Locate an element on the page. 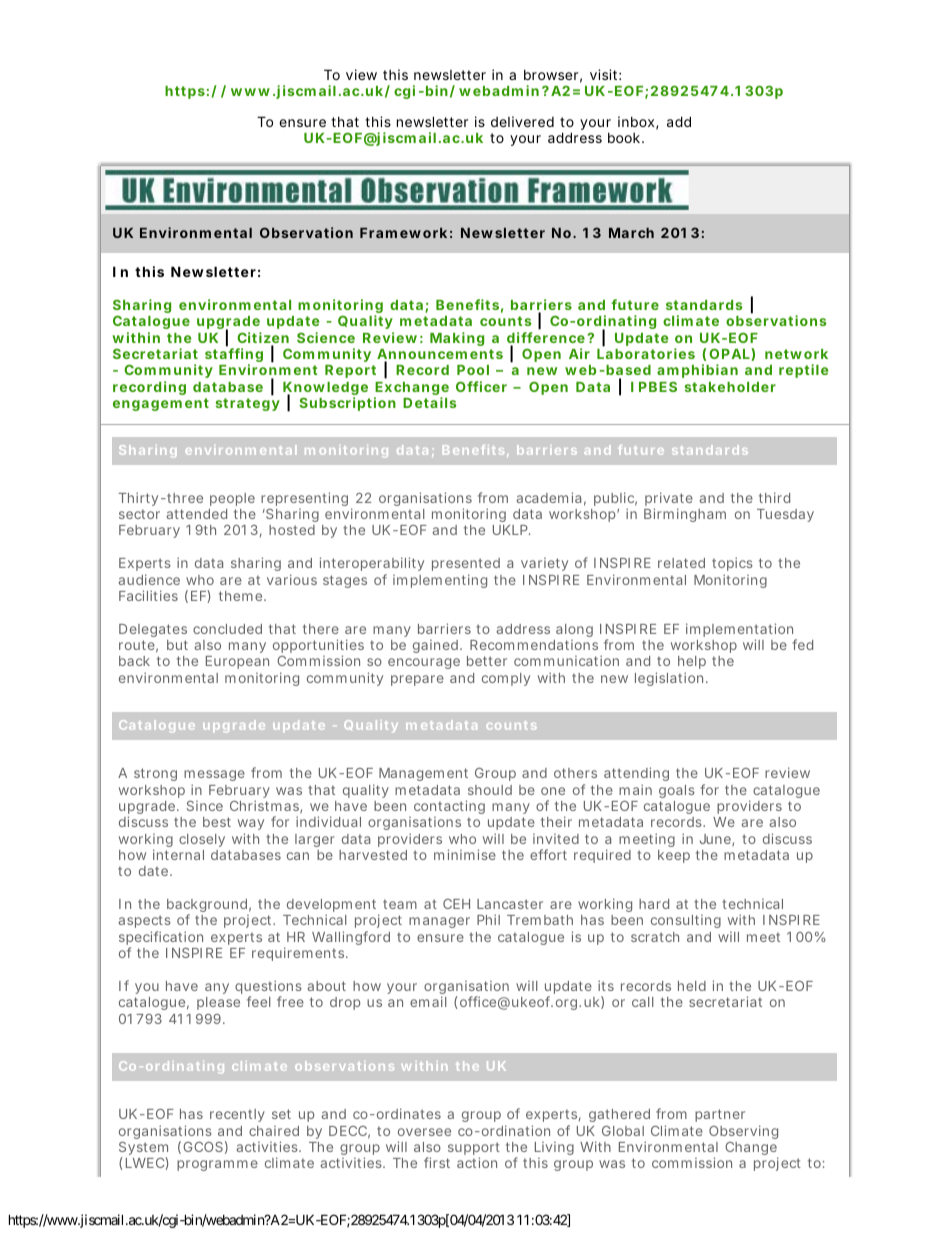  strategy is located at coordinates (248, 404).
